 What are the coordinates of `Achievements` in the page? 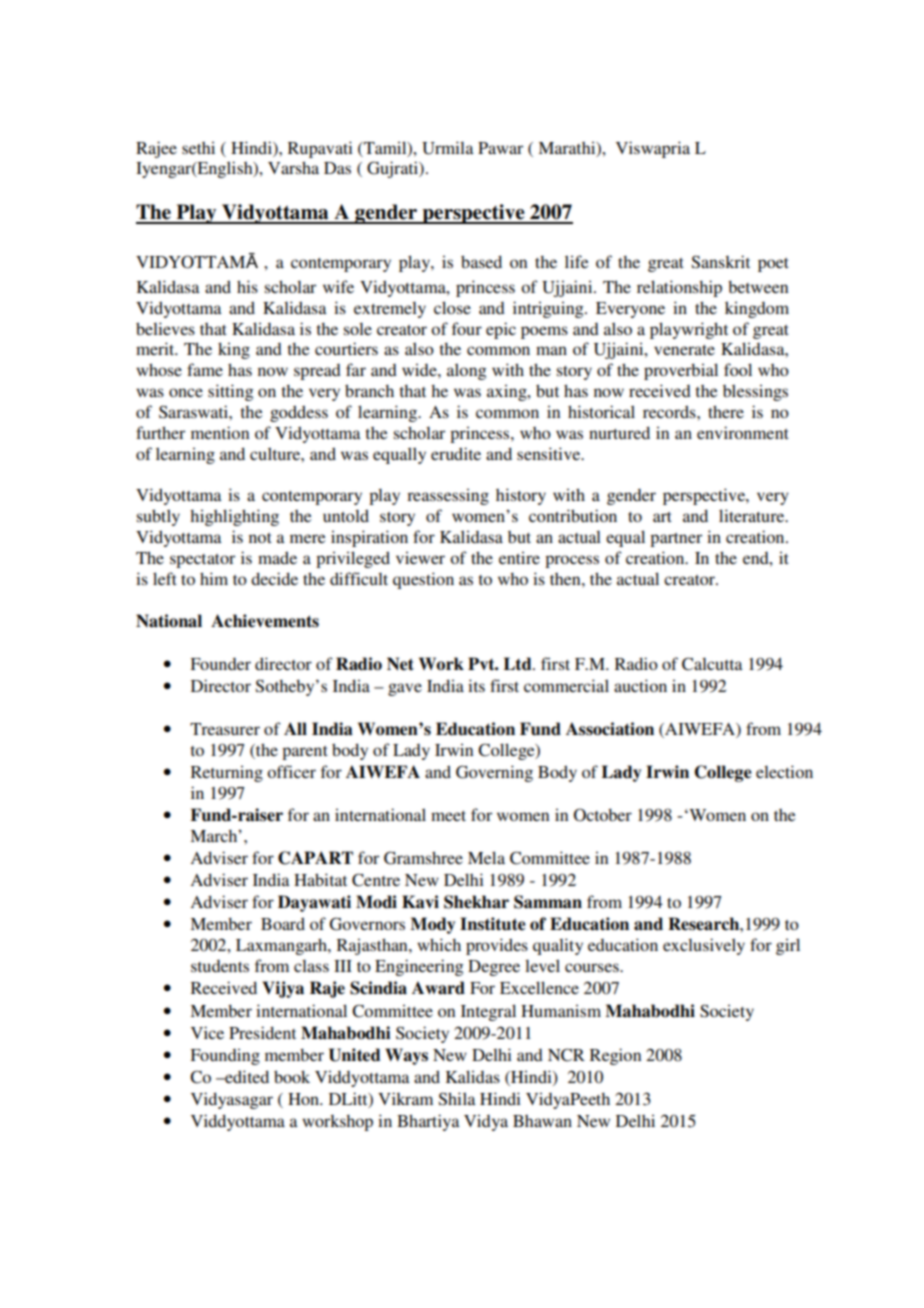 It's located at (265, 621).
